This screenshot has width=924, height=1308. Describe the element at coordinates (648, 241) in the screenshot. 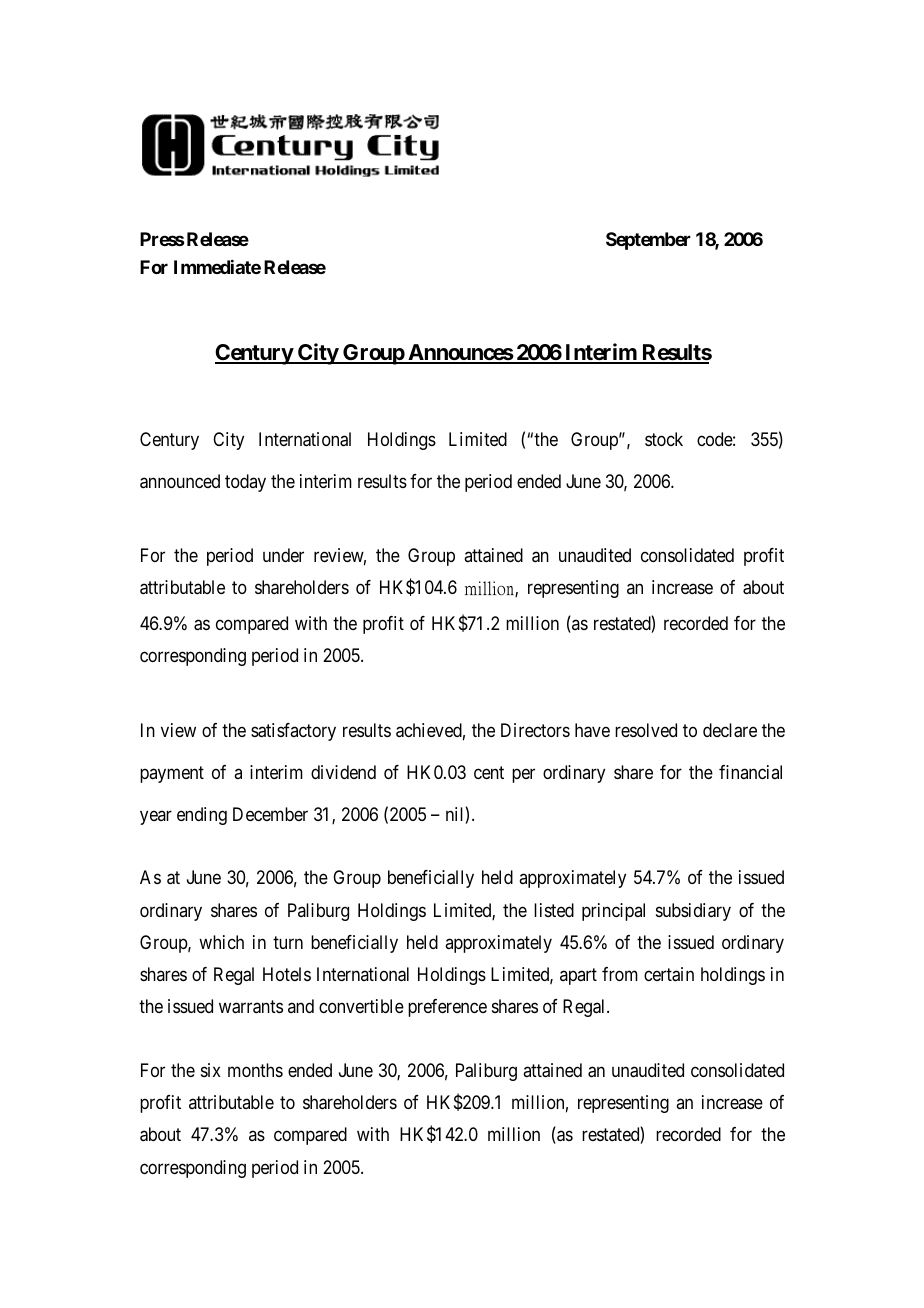

I see `September` at that location.
